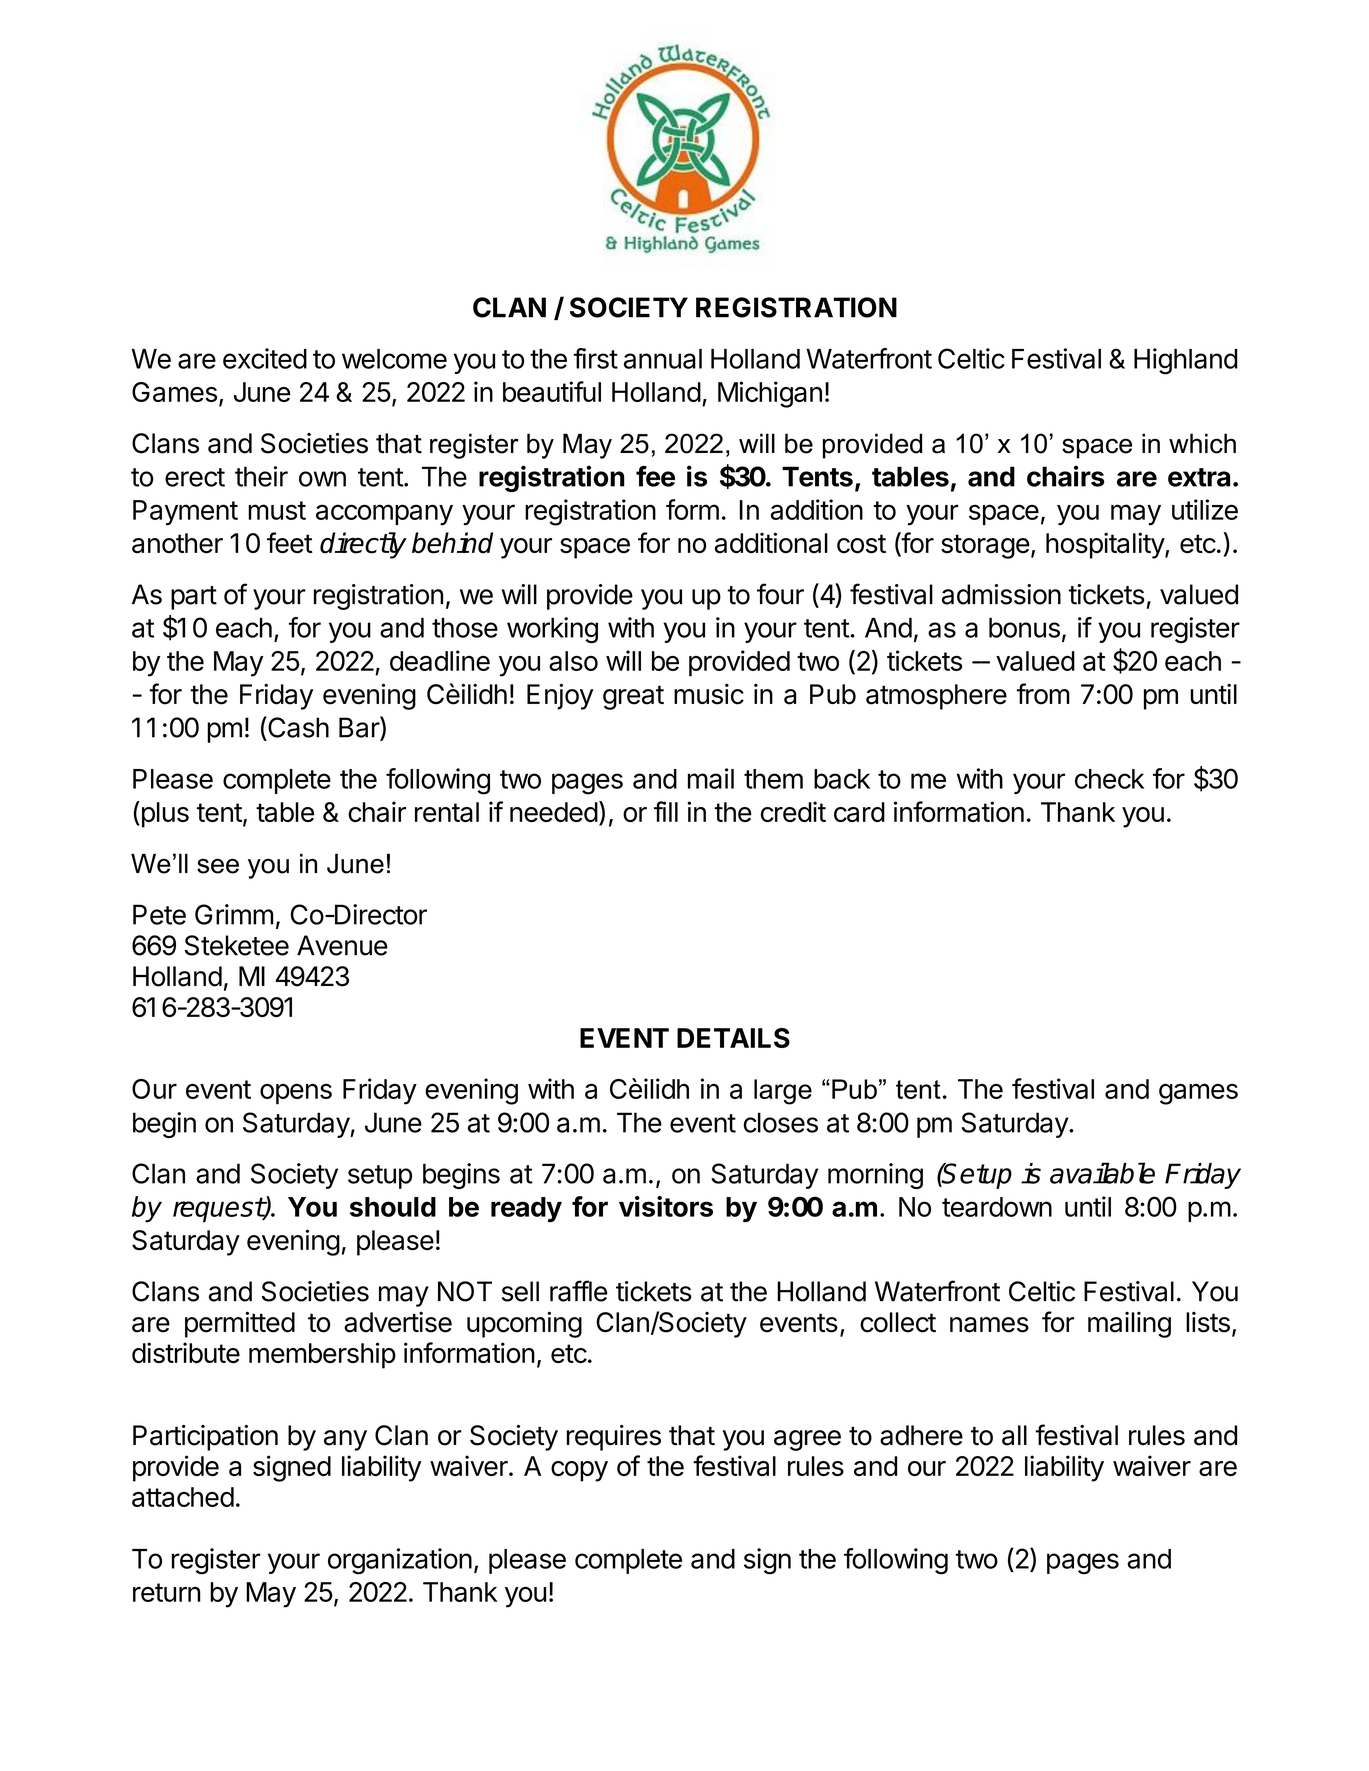  I want to click on check, so click(1109, 779).
